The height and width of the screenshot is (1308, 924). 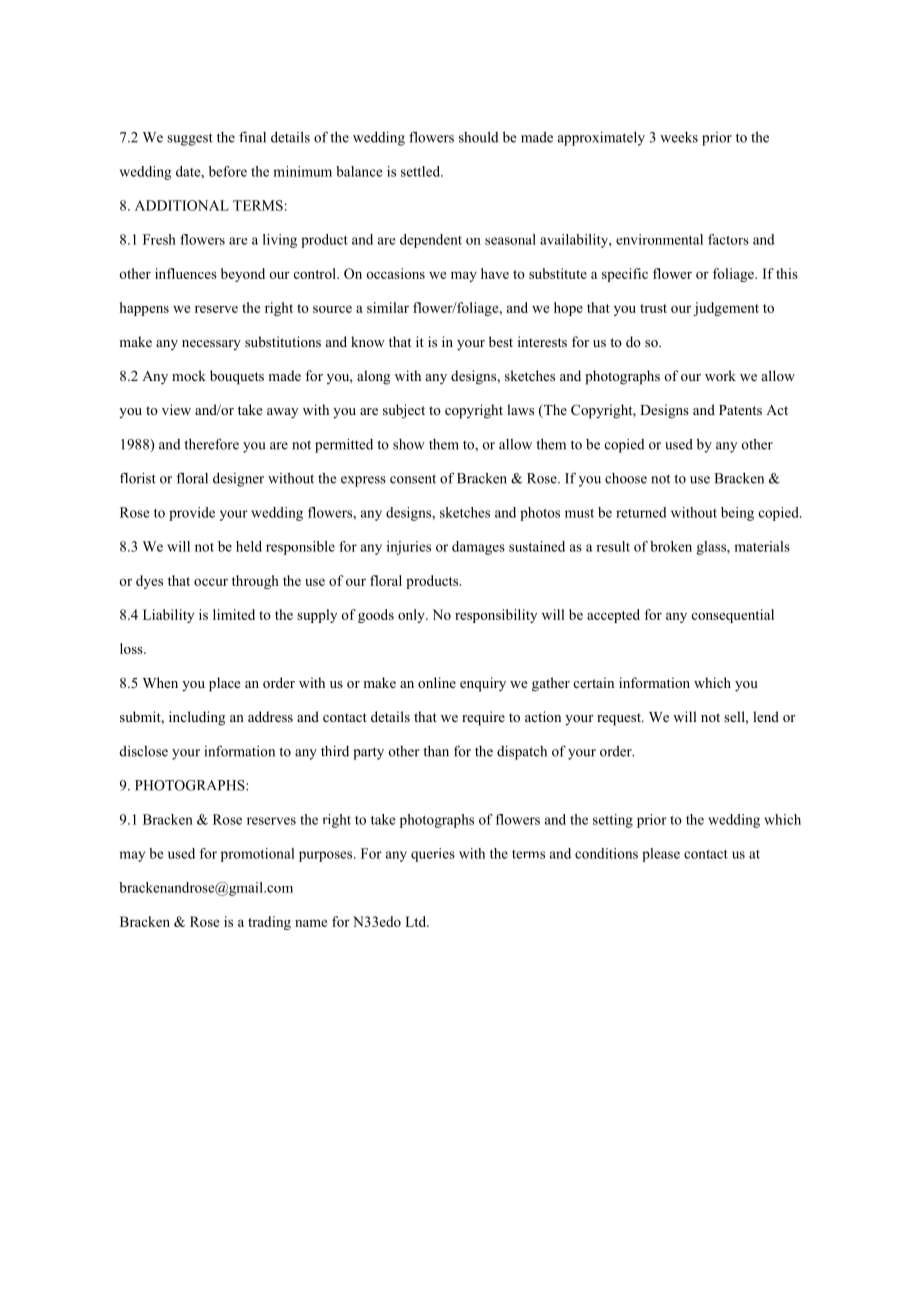 What do you see at coordinates (737, 514) in the screenshot?
I see `being` at bounding box center [737, 514].
